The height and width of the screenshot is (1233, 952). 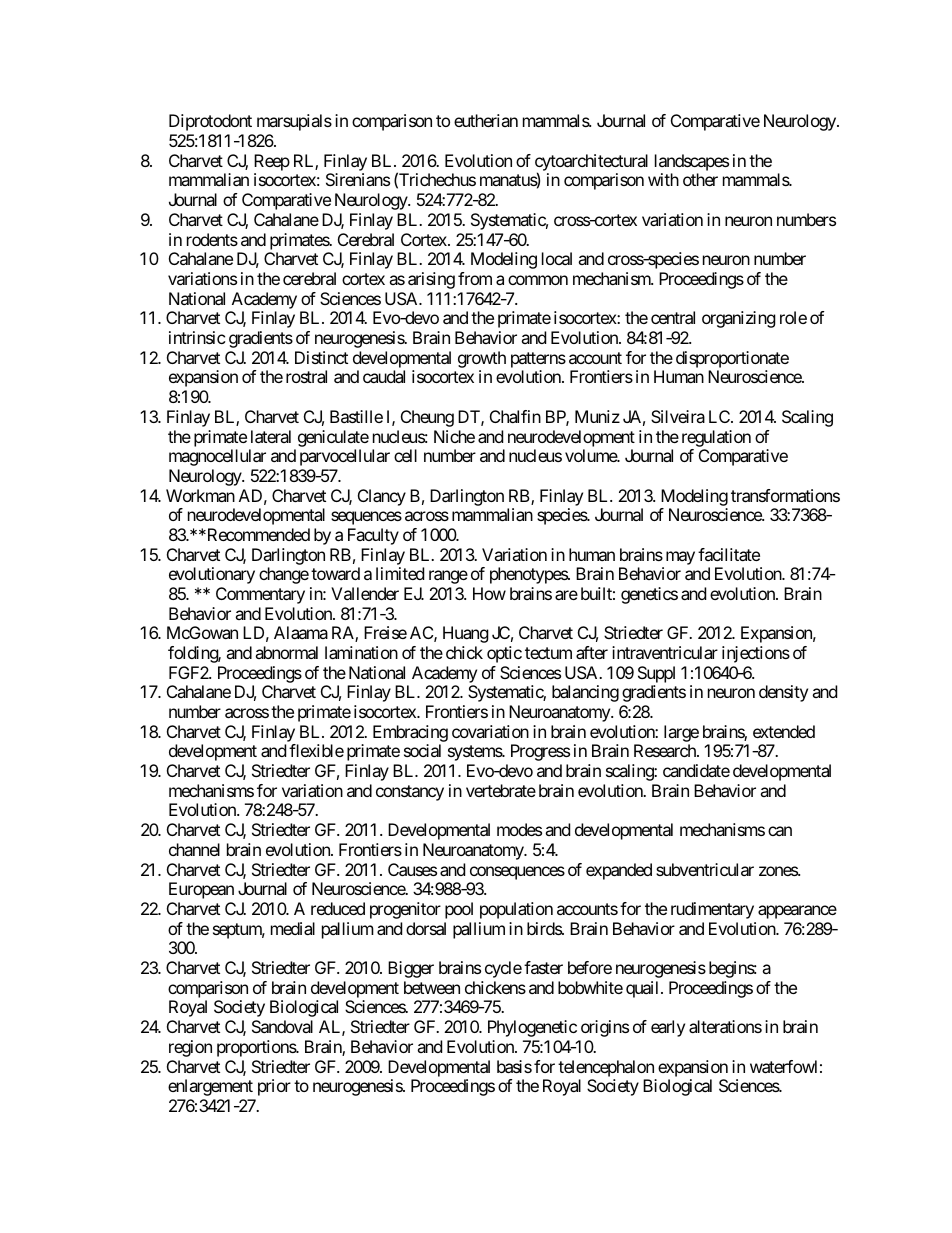 I want to click on marsupials, so click(x=294, y=122).
